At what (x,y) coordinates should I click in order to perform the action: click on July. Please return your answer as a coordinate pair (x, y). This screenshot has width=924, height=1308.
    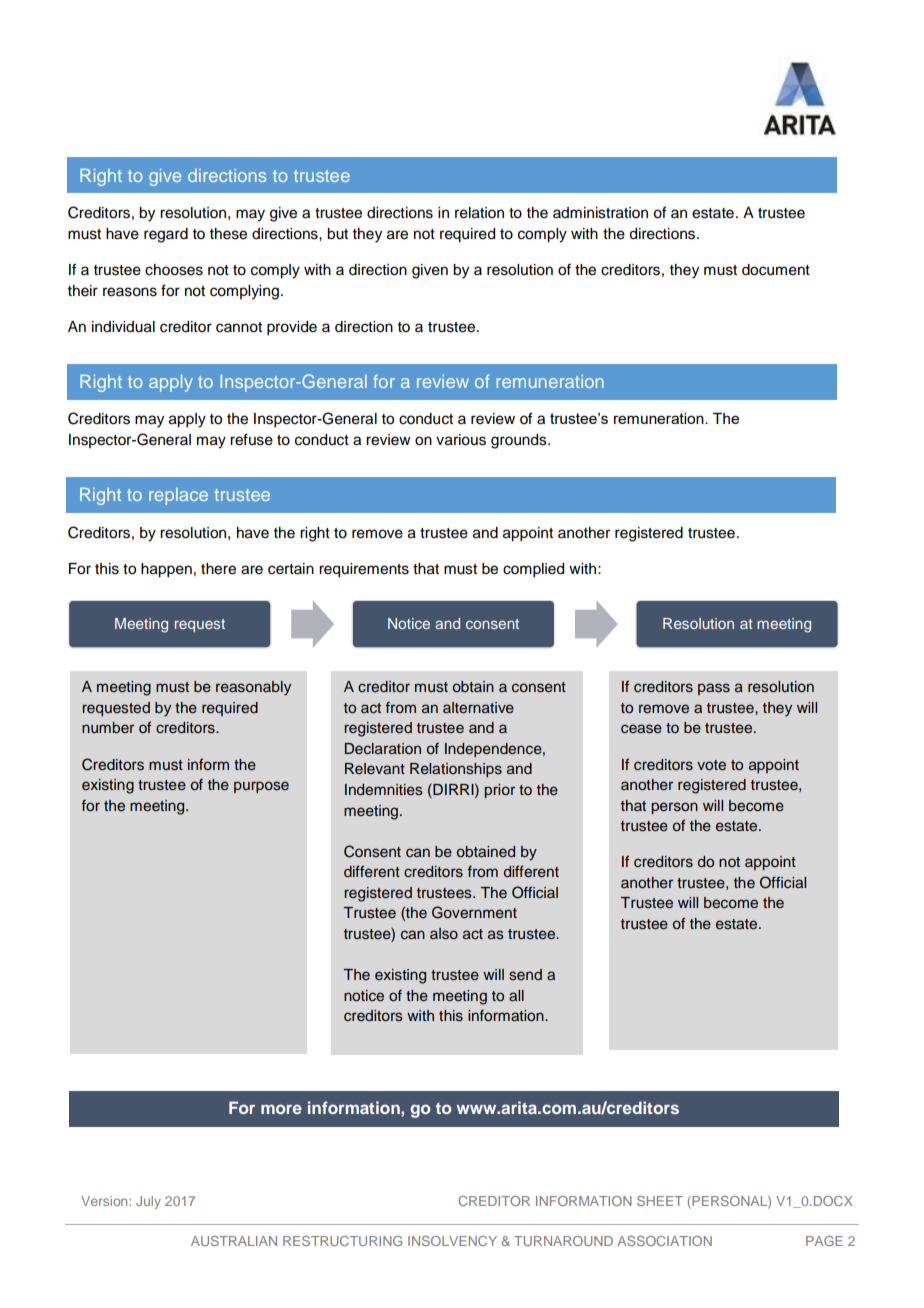
    Looking at the image, I should click on (148, 1202).
